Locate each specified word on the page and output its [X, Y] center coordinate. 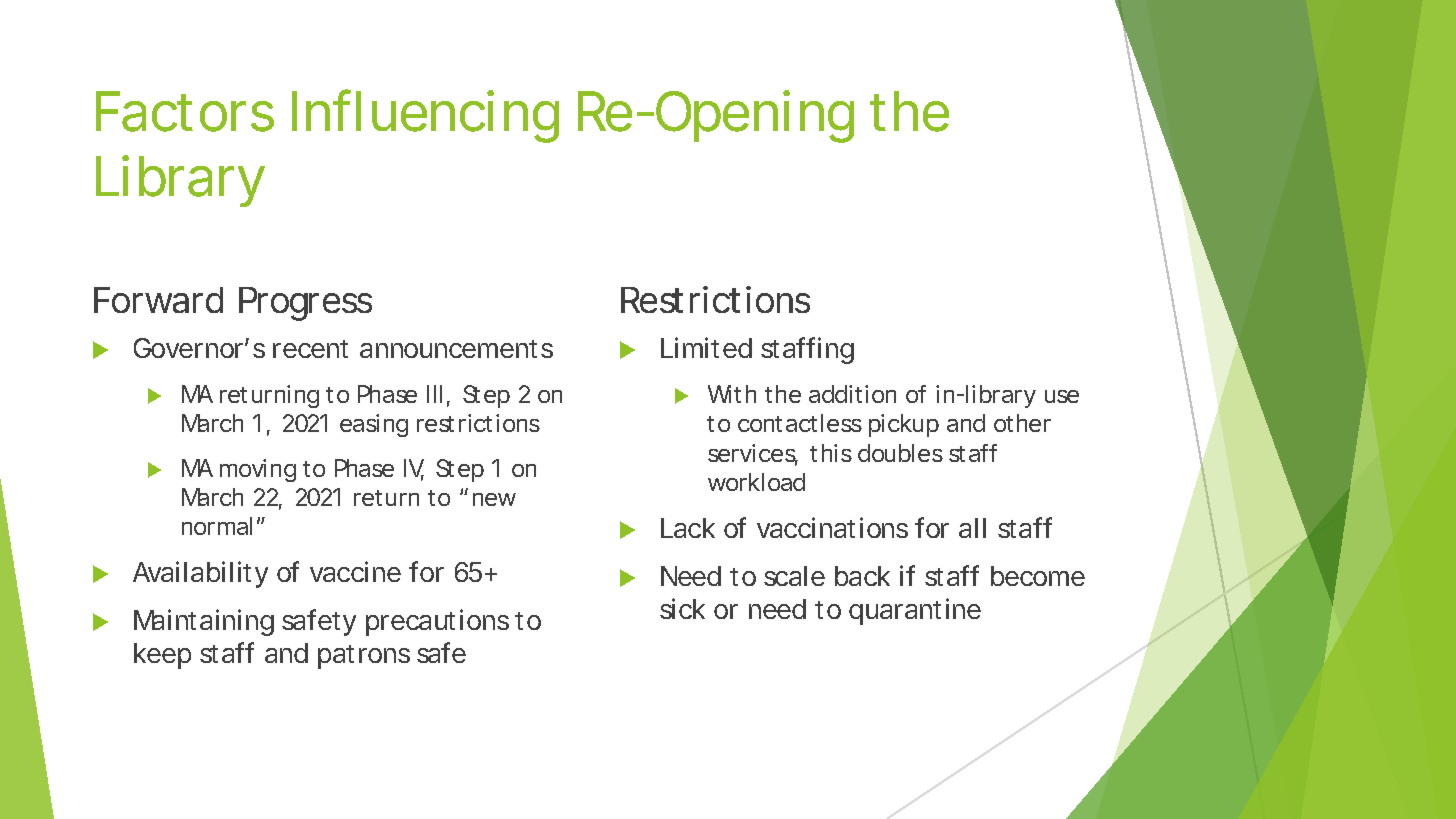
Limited [706, 347]
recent [310, 349]
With [732, 394]
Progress [305, 304]
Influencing [425, 116]
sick [682, 608]
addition [852, 394]
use [1062, 396]
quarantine [915, 611]
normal [217, 526]
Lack [688, 528]
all [972, 528]
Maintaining [204, 622]
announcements [456, 349]
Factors [185, 111]
